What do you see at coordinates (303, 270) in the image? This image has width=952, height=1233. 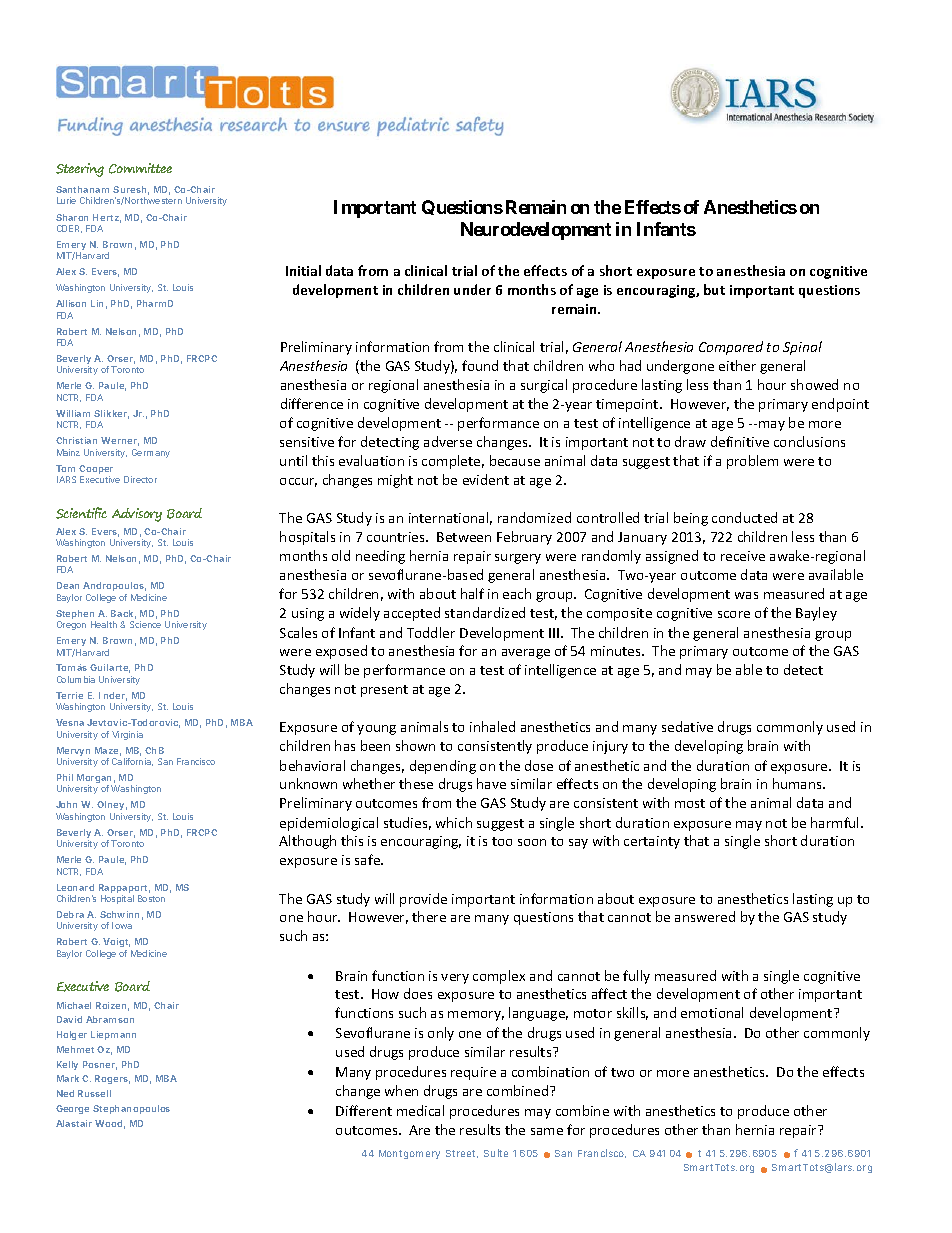 I see `Initial` at bounding box center [303, 270].
